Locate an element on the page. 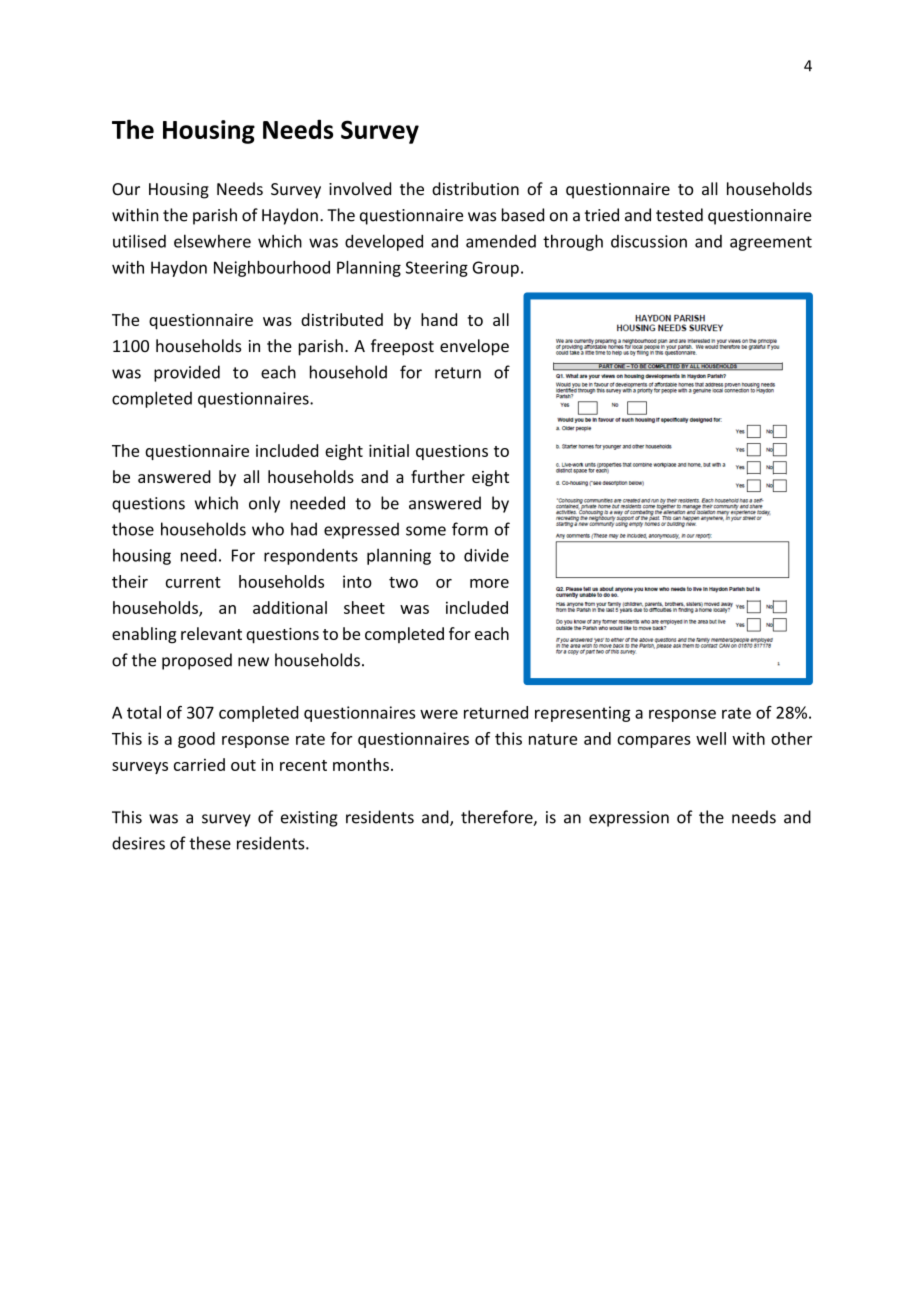 The image size is (924, 1308). further is located at coordinates (438, 476).
